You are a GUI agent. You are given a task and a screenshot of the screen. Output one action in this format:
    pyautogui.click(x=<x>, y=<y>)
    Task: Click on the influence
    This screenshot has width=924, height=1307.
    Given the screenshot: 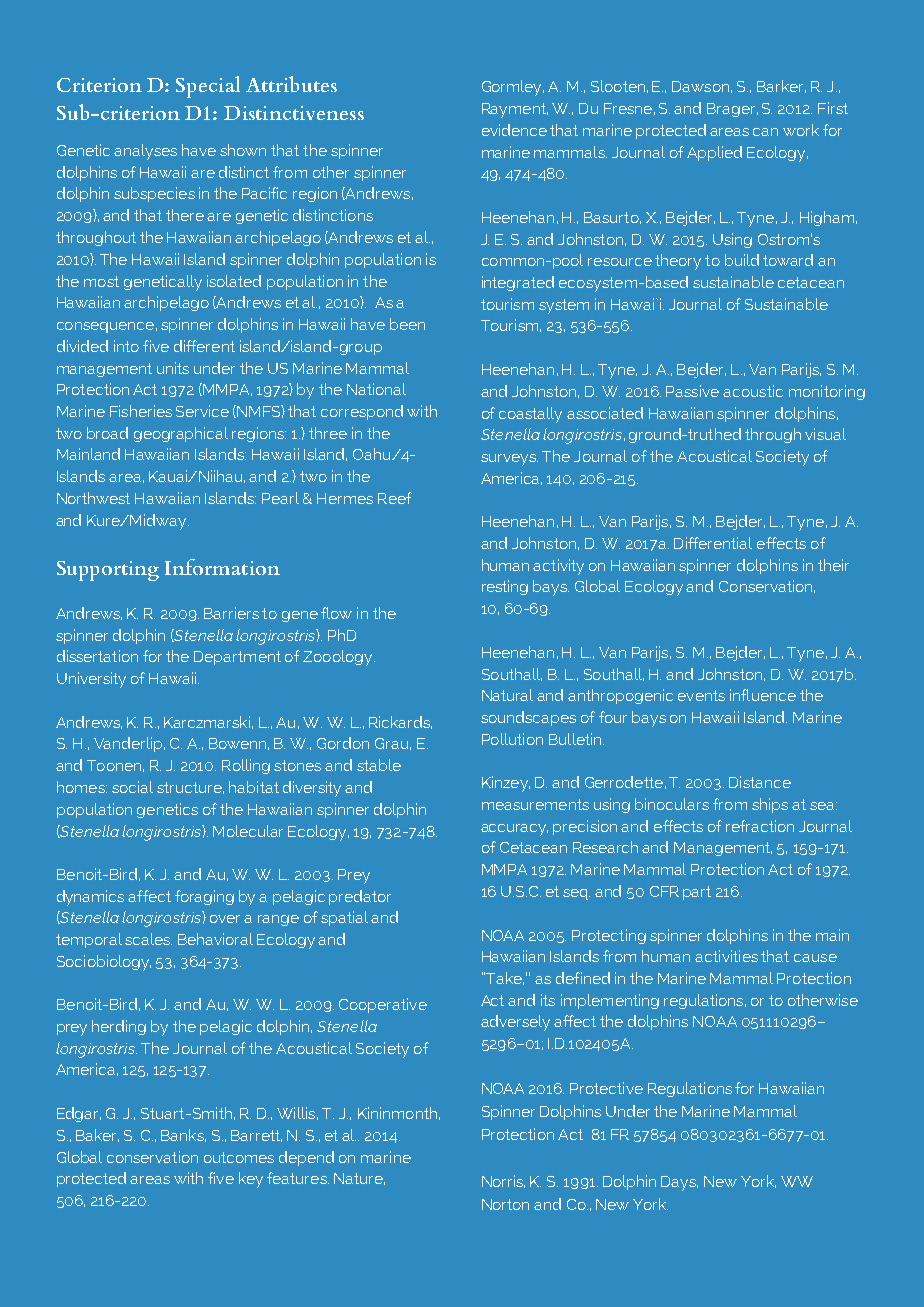 What is the action you would take?
    pyautogui.click(x=763, y=695)
